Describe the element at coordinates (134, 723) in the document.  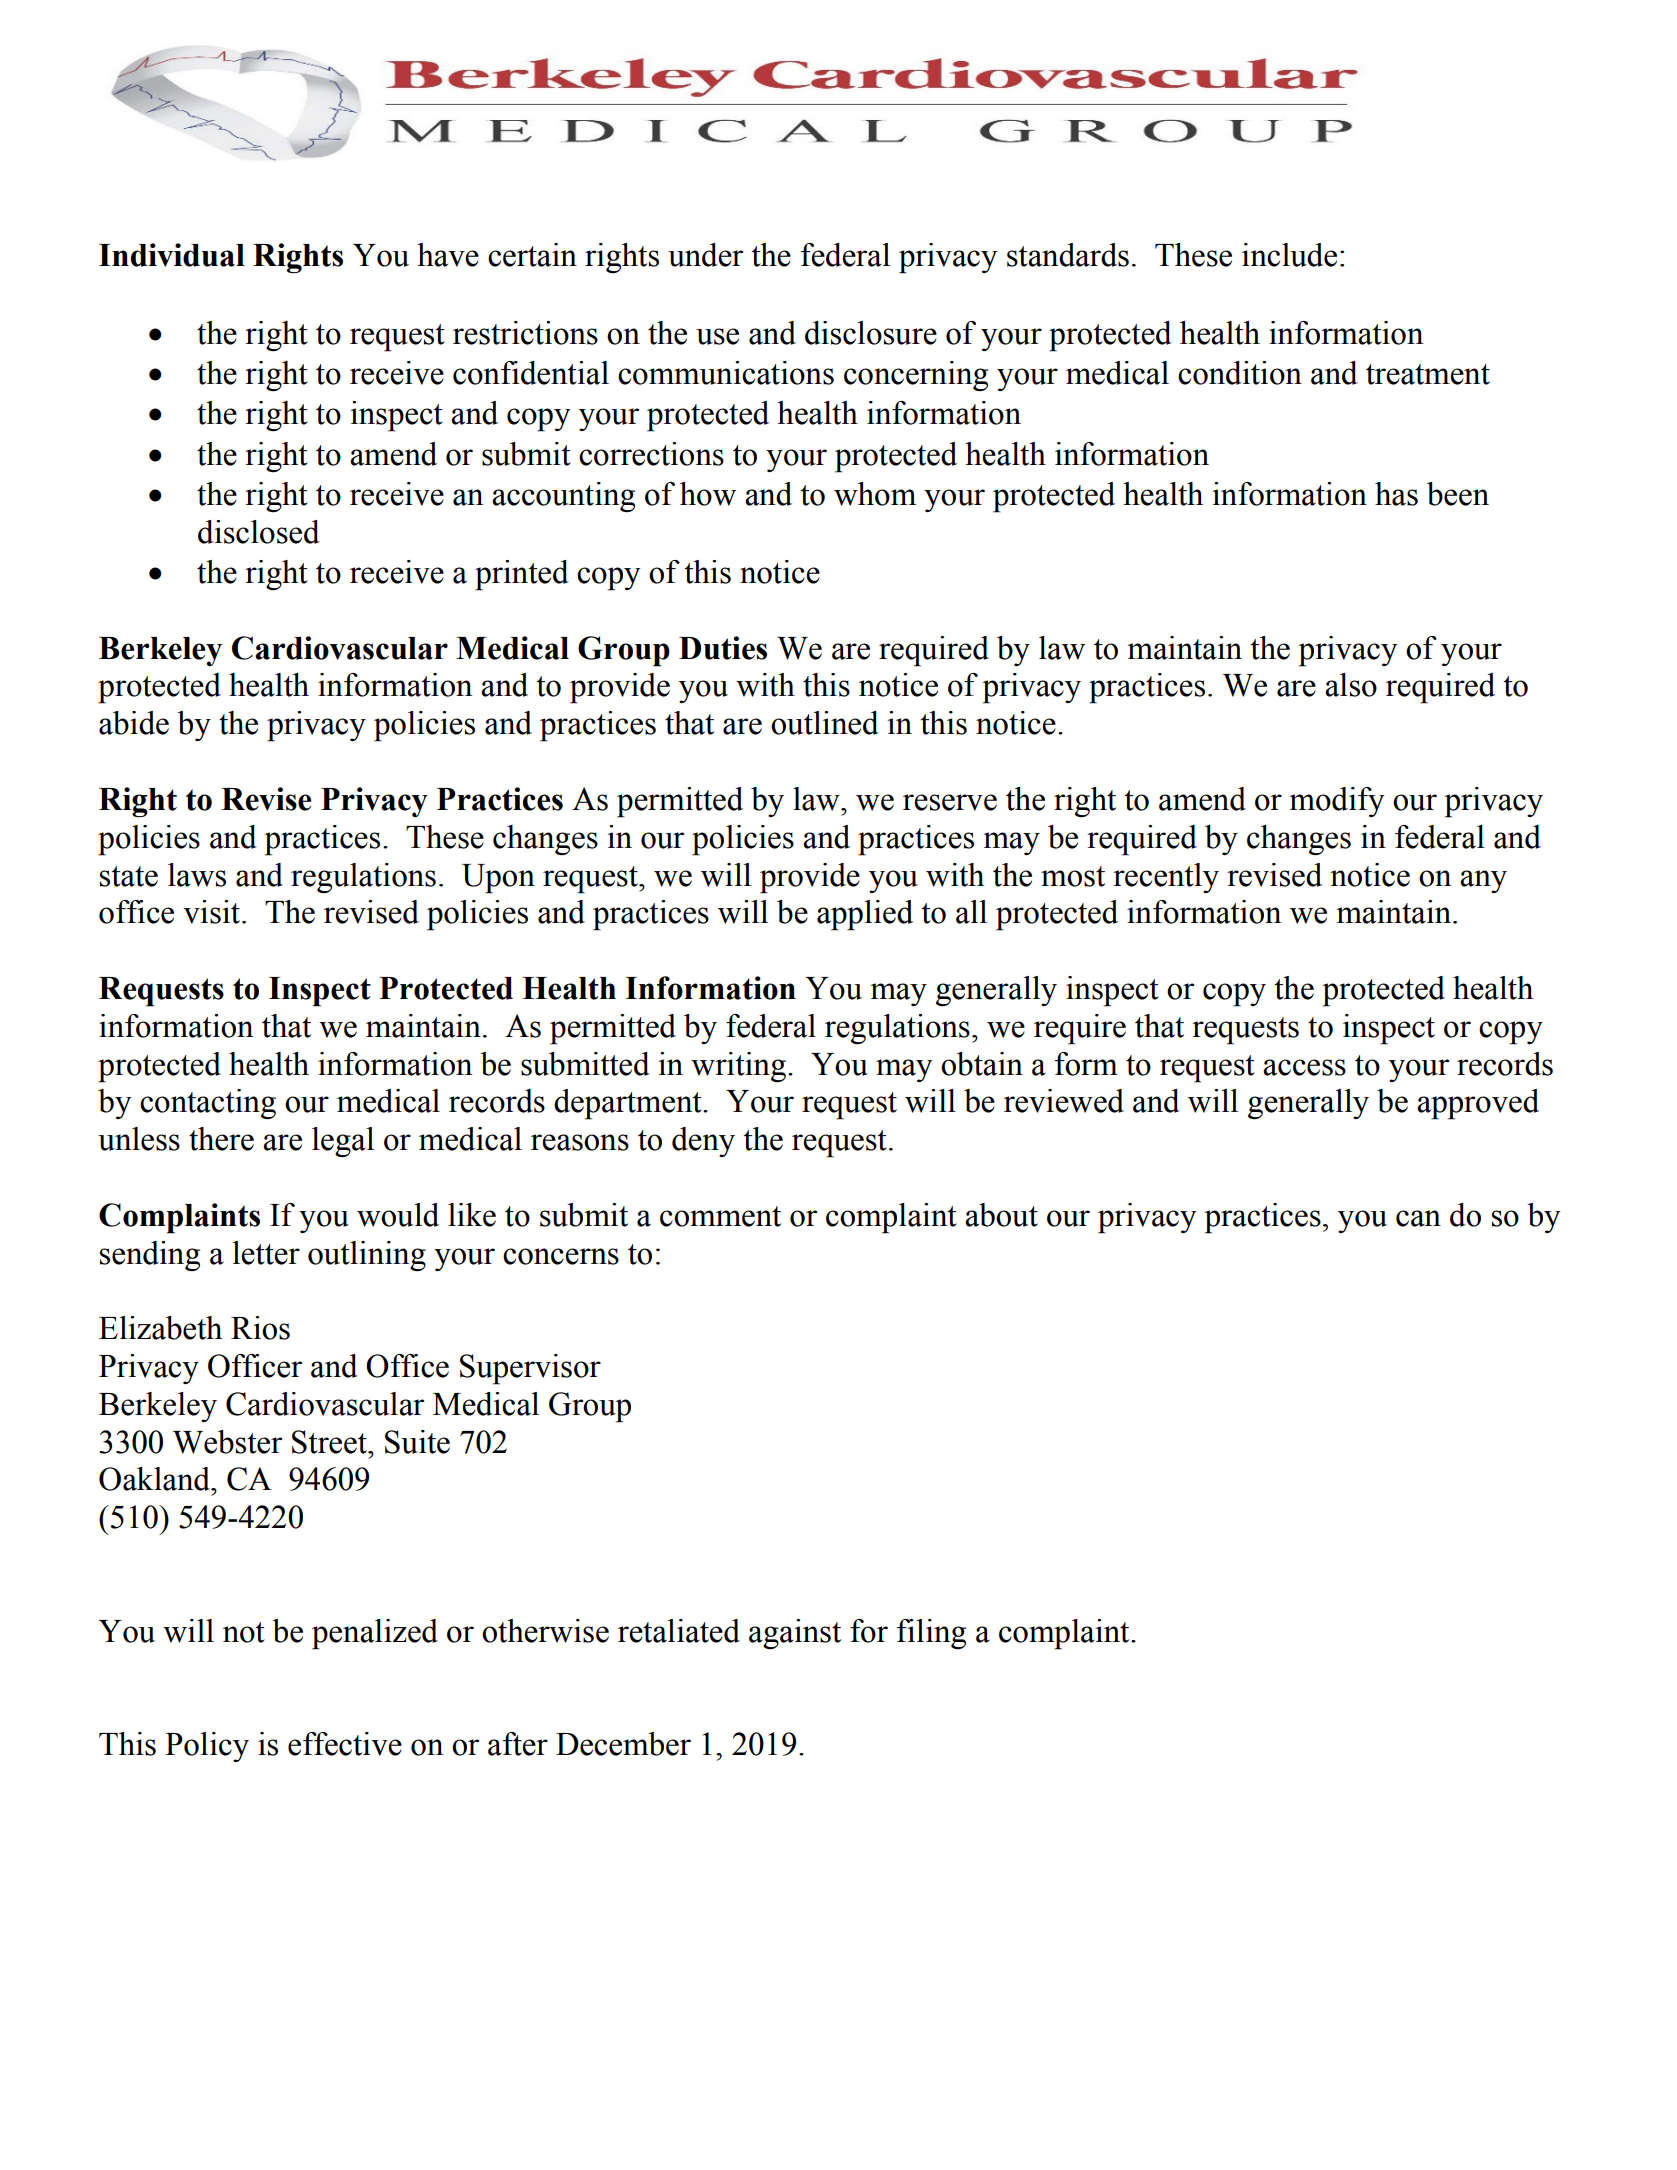
I see `abide` at that location.
